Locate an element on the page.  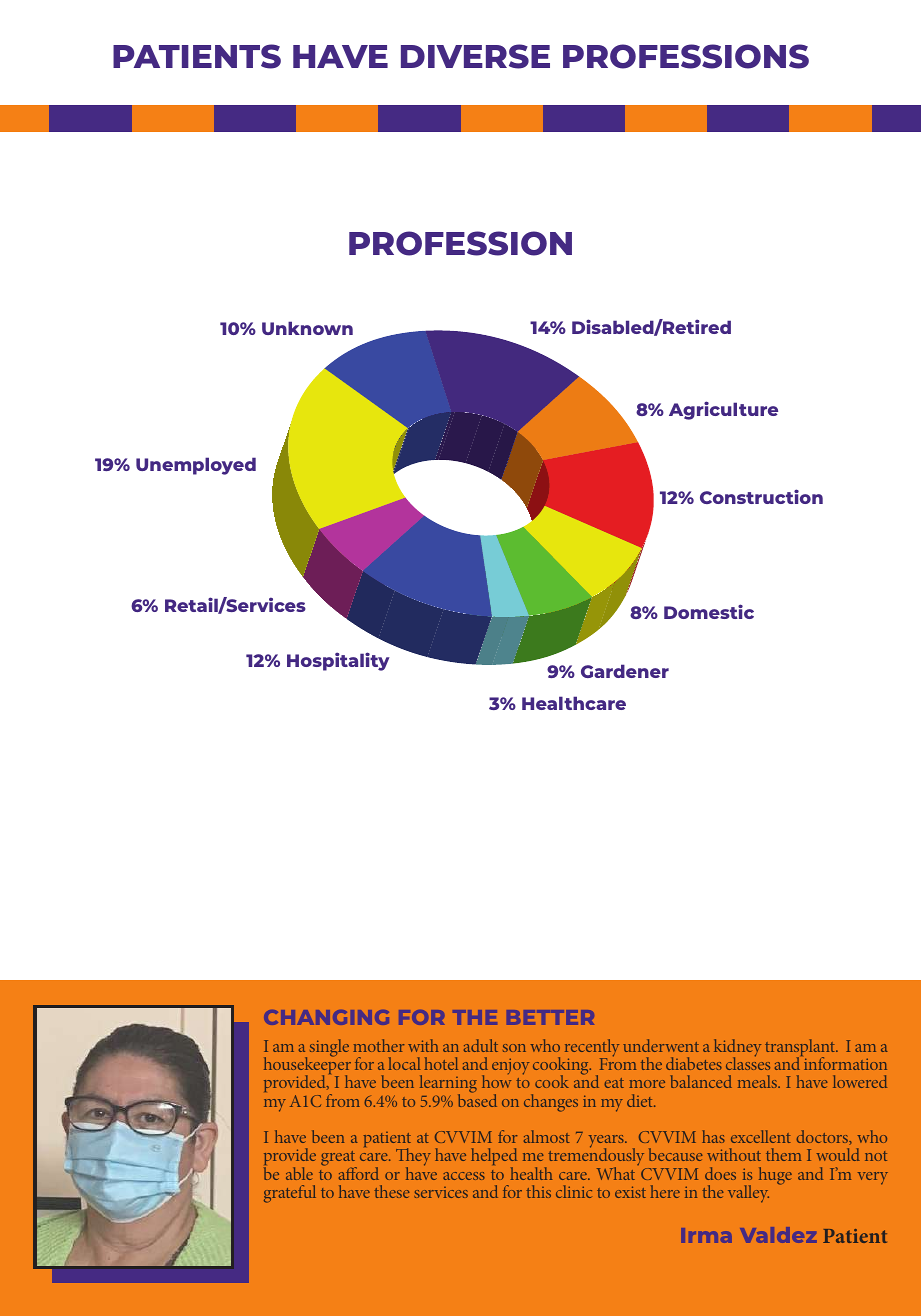
Domestic is located at coordinates (709, 611).
